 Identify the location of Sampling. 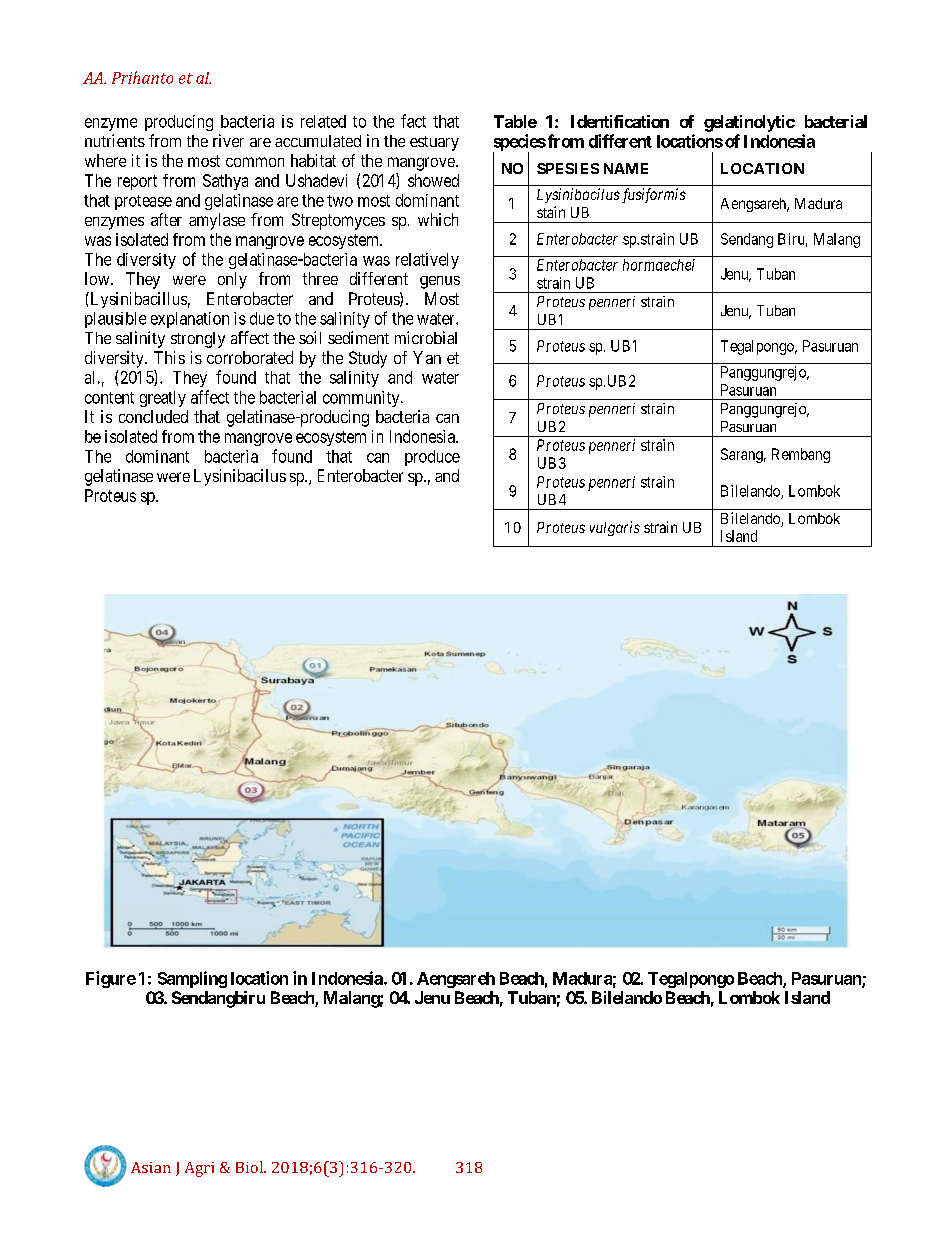
(192, 979).
